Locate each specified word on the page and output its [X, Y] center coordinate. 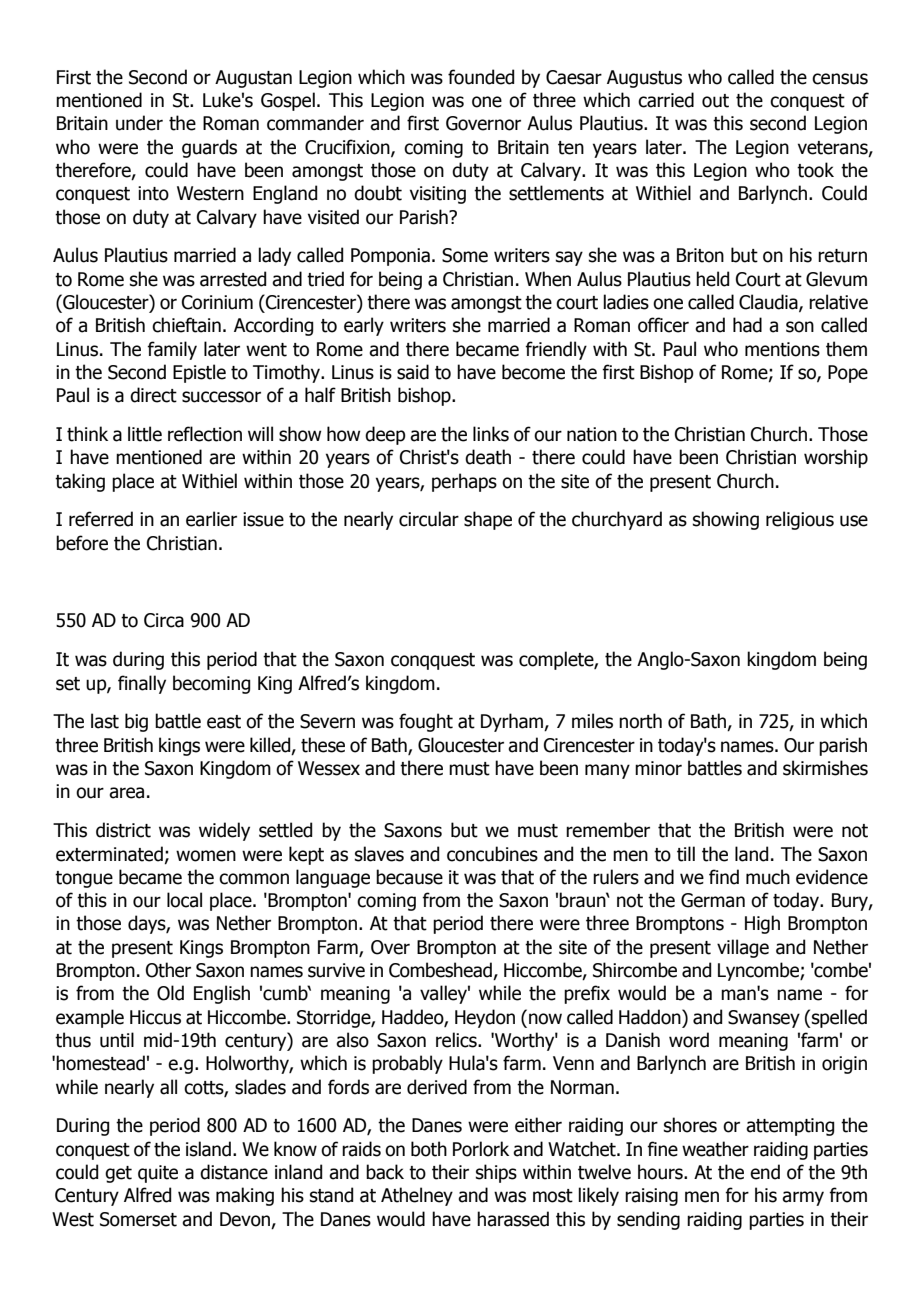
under [139, 123]
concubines [492, 854]
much [768, 877]
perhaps [464, 482]
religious [800, 520]
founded [481, 77]
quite [158, 1174]
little [145, 434]
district [123, 830]
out [715, 101]
